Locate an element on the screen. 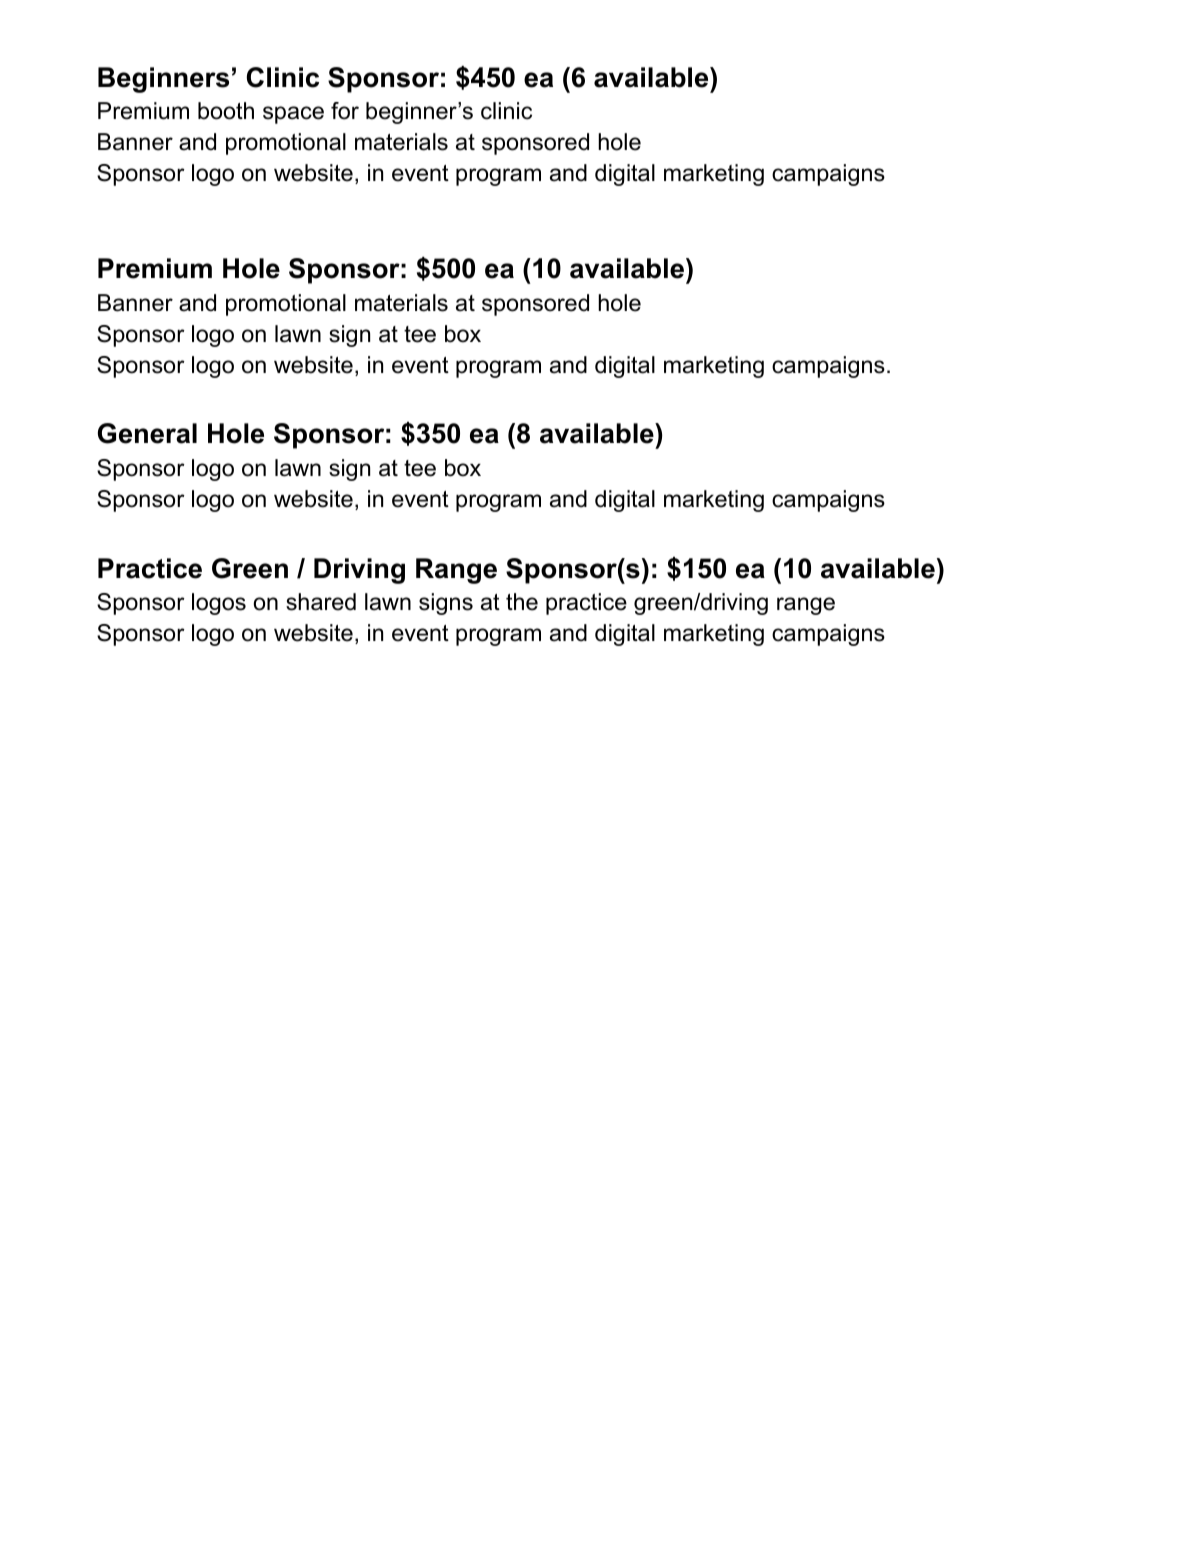 Image resolution: width=1196 pixels, height=1548 pixels. booth is located at coordinates (226, 111).
